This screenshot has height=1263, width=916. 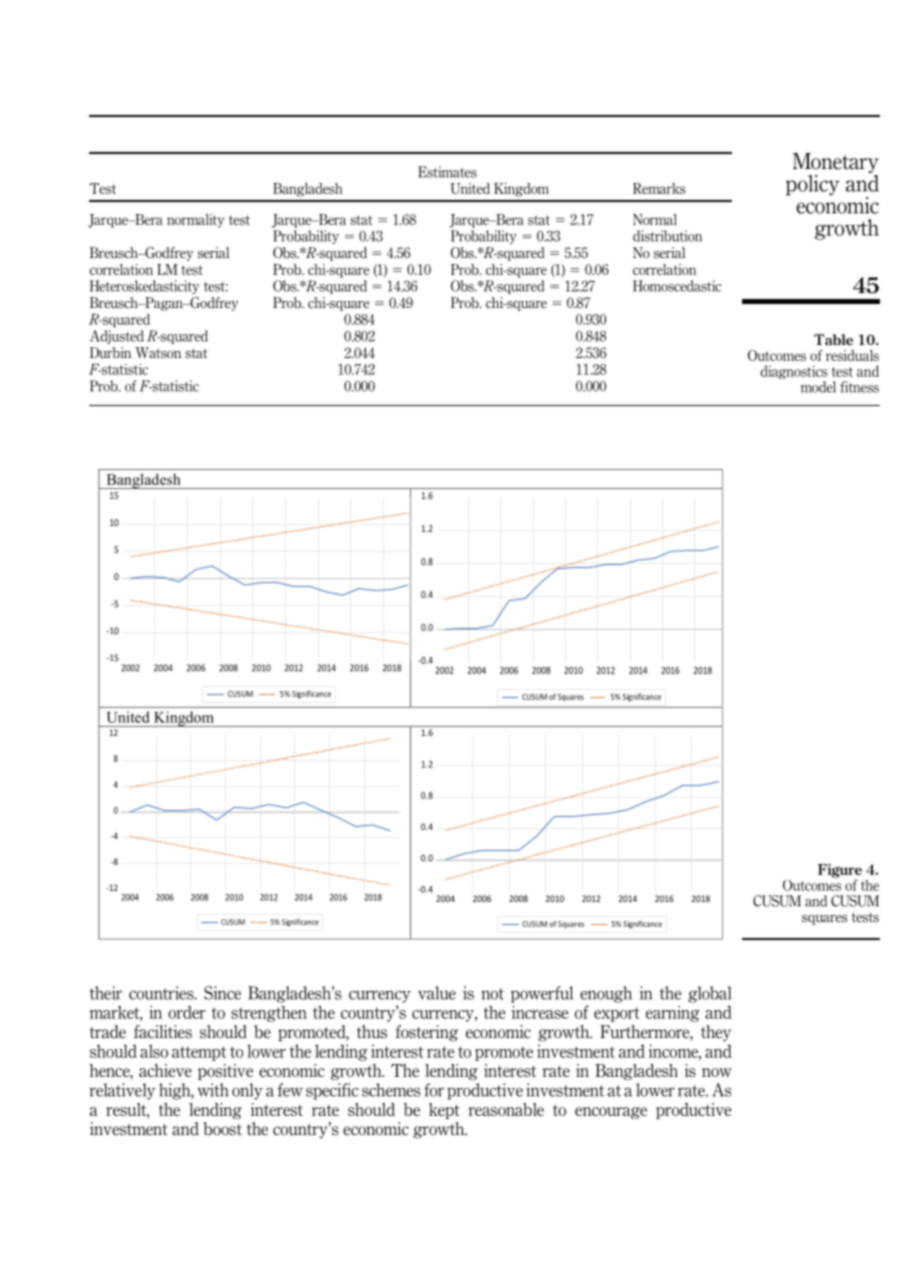 What do you see at coordinates (818, 387) in the screenshot?
I see `model` at bounding box center [818, 387].
